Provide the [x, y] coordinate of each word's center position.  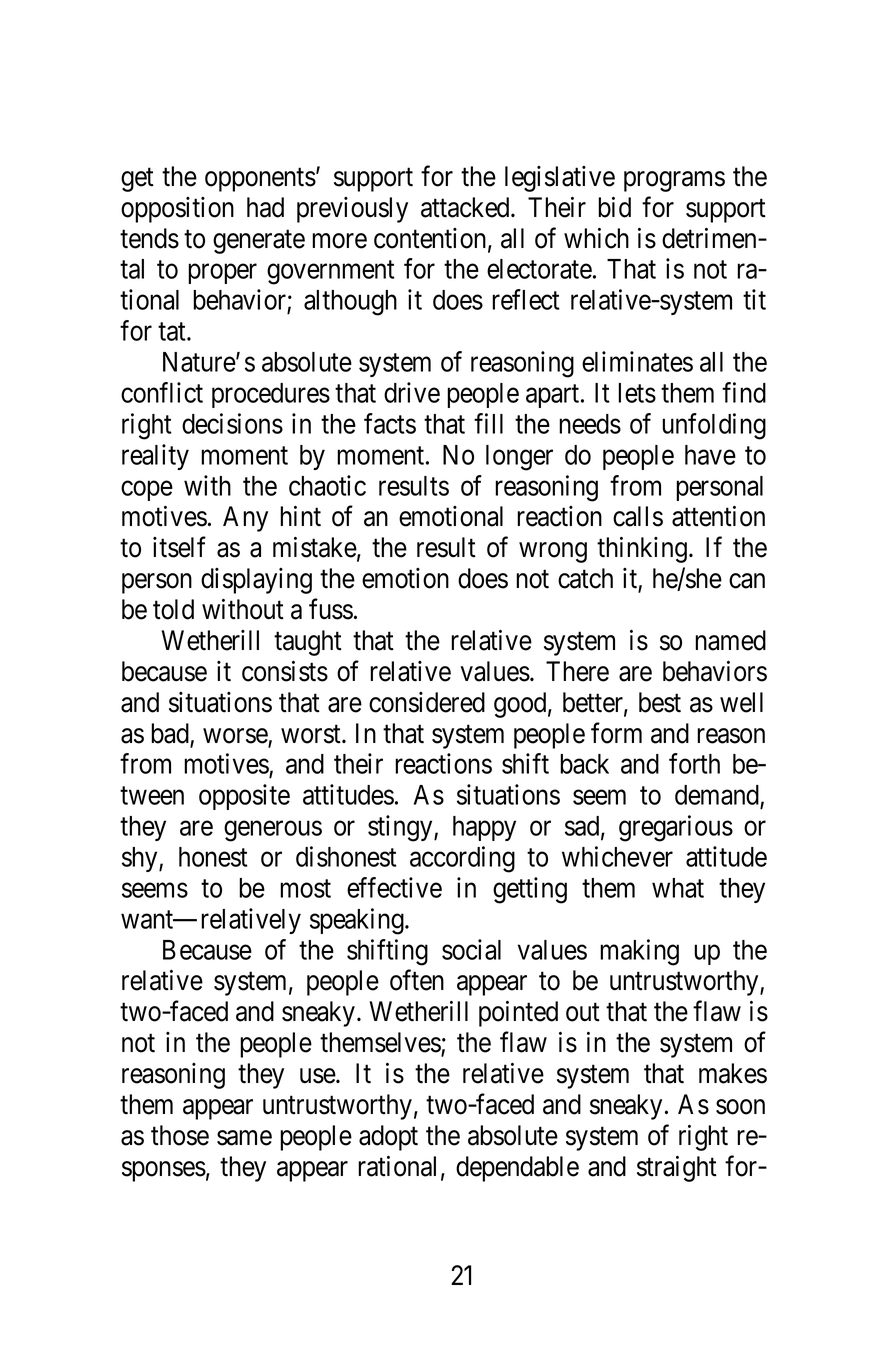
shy [141, 859]
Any [245, 519]
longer [519, 458]
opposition [177, 210]
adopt [388, 1138]
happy [484, 828]
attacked [466, 207]
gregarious [676, 828]
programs [674, 181]
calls [638, 516]
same [244, 1138]
